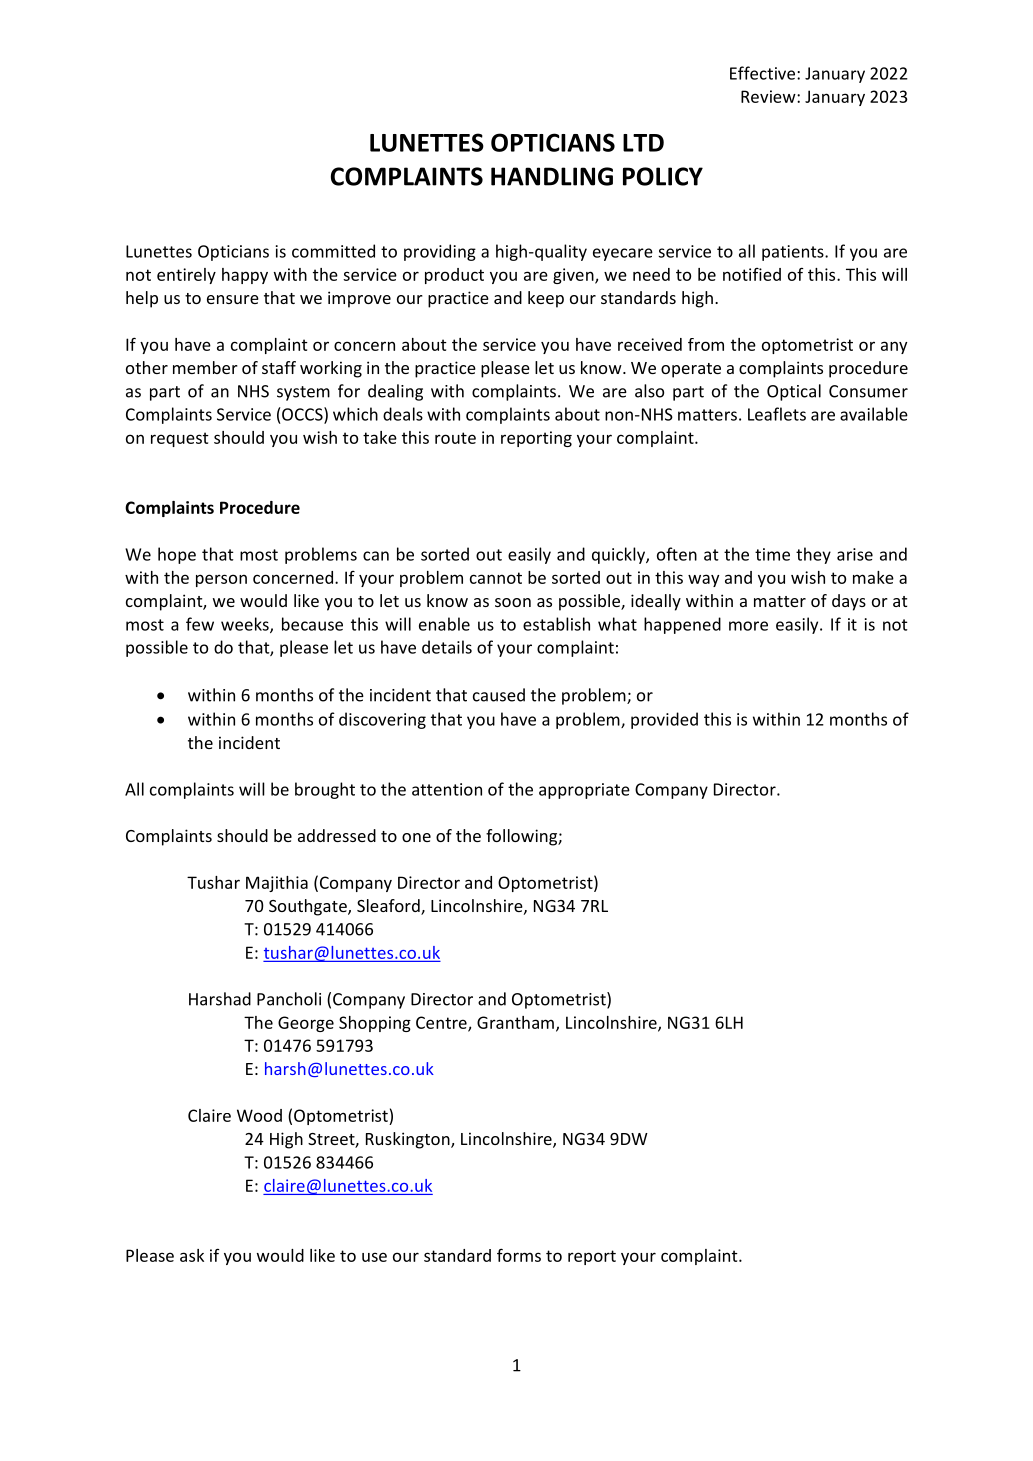 The image size is (1033, 1461). What do you see at coordinates (180, 439) in the screenshot?
I see `request` at bounding box center [180, 439].
